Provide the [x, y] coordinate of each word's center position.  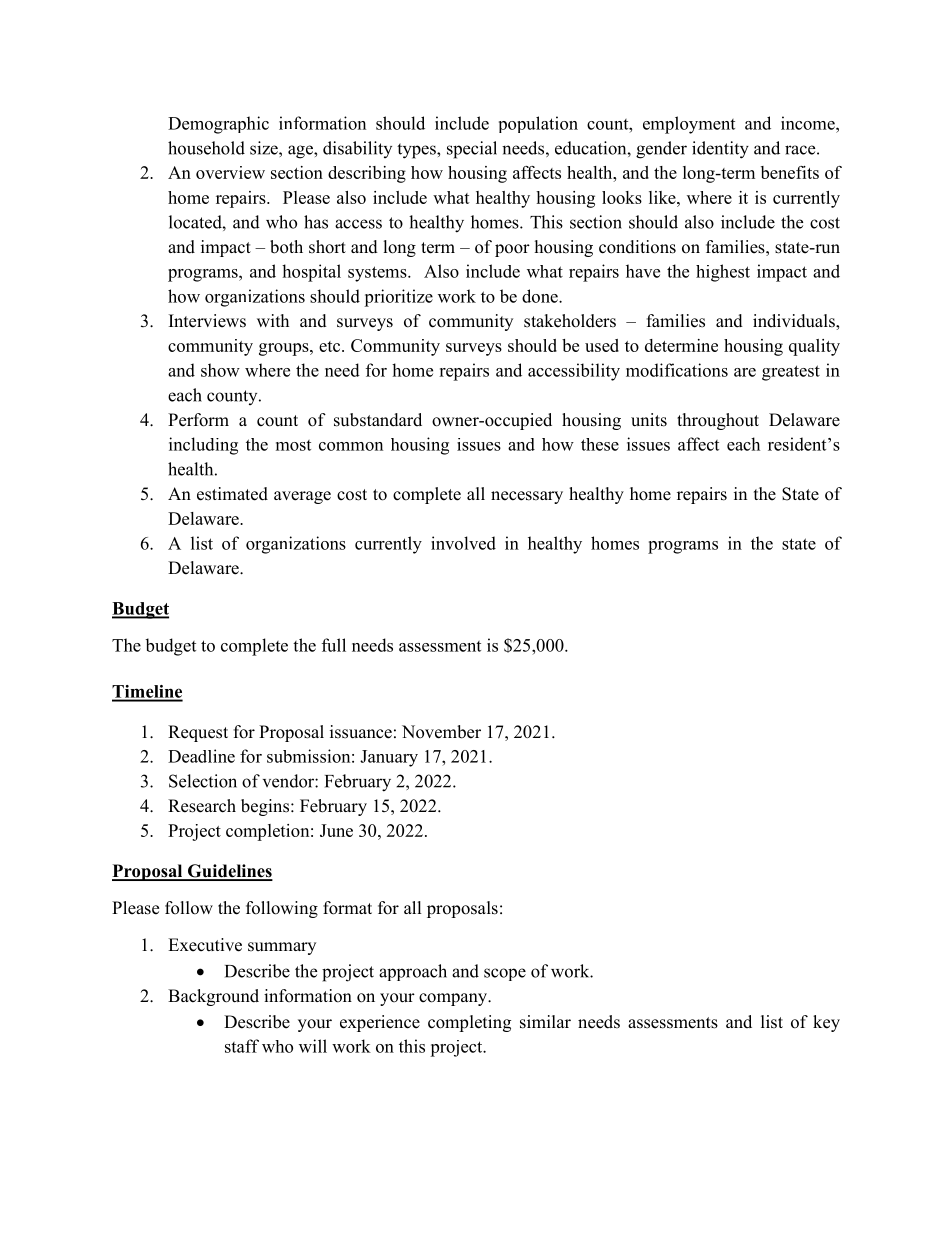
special [472, 150]
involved [463, 543]
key [826, 1023]
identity [720, 150]
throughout [718, 421]
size [265, 148]
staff [242, 1046]
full [334, 645]
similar [545, 1022]
